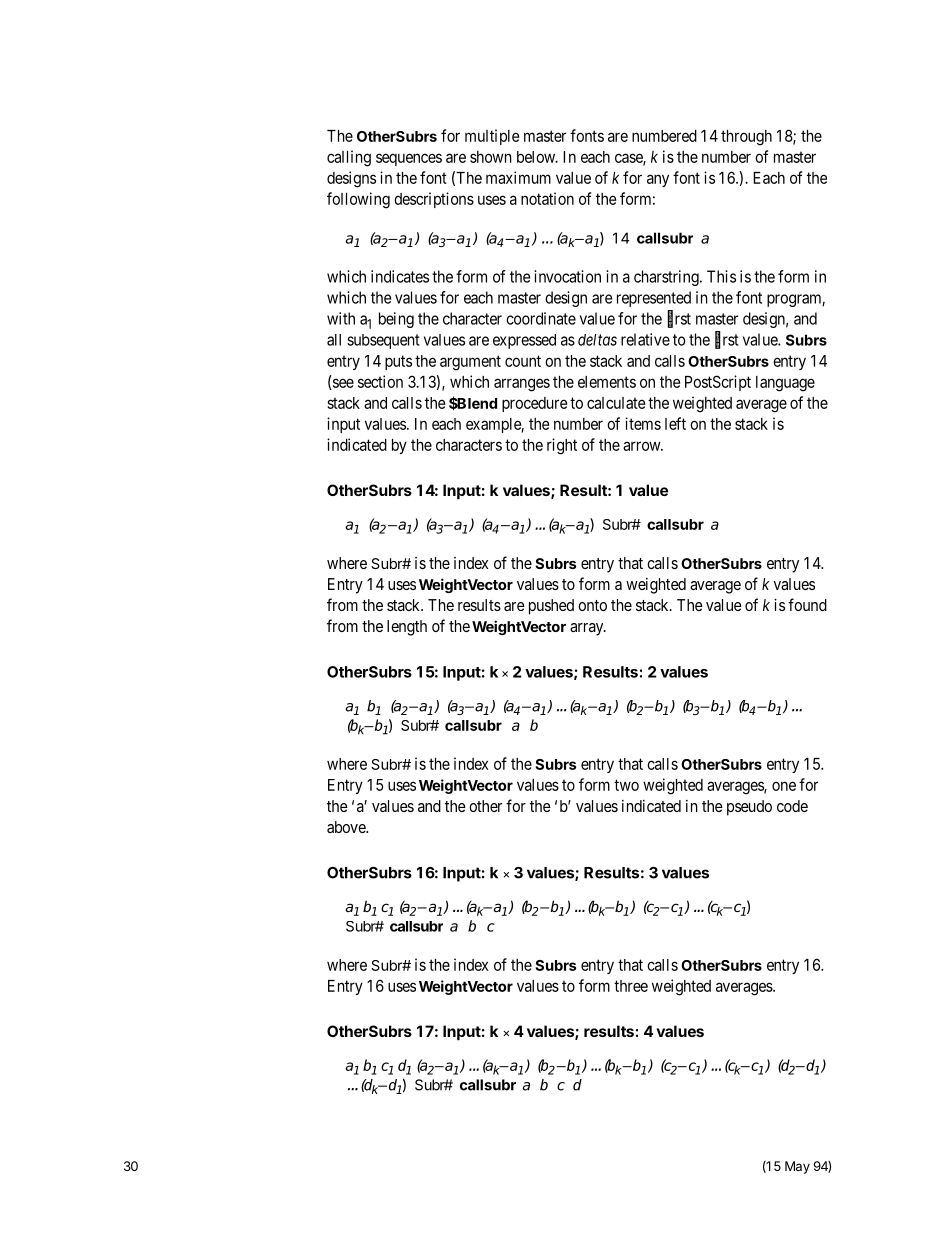 The image size is (952, 1233). Describe the element at coordinates (749, 808) in the screenshot. I see `pseudo` at that location.
